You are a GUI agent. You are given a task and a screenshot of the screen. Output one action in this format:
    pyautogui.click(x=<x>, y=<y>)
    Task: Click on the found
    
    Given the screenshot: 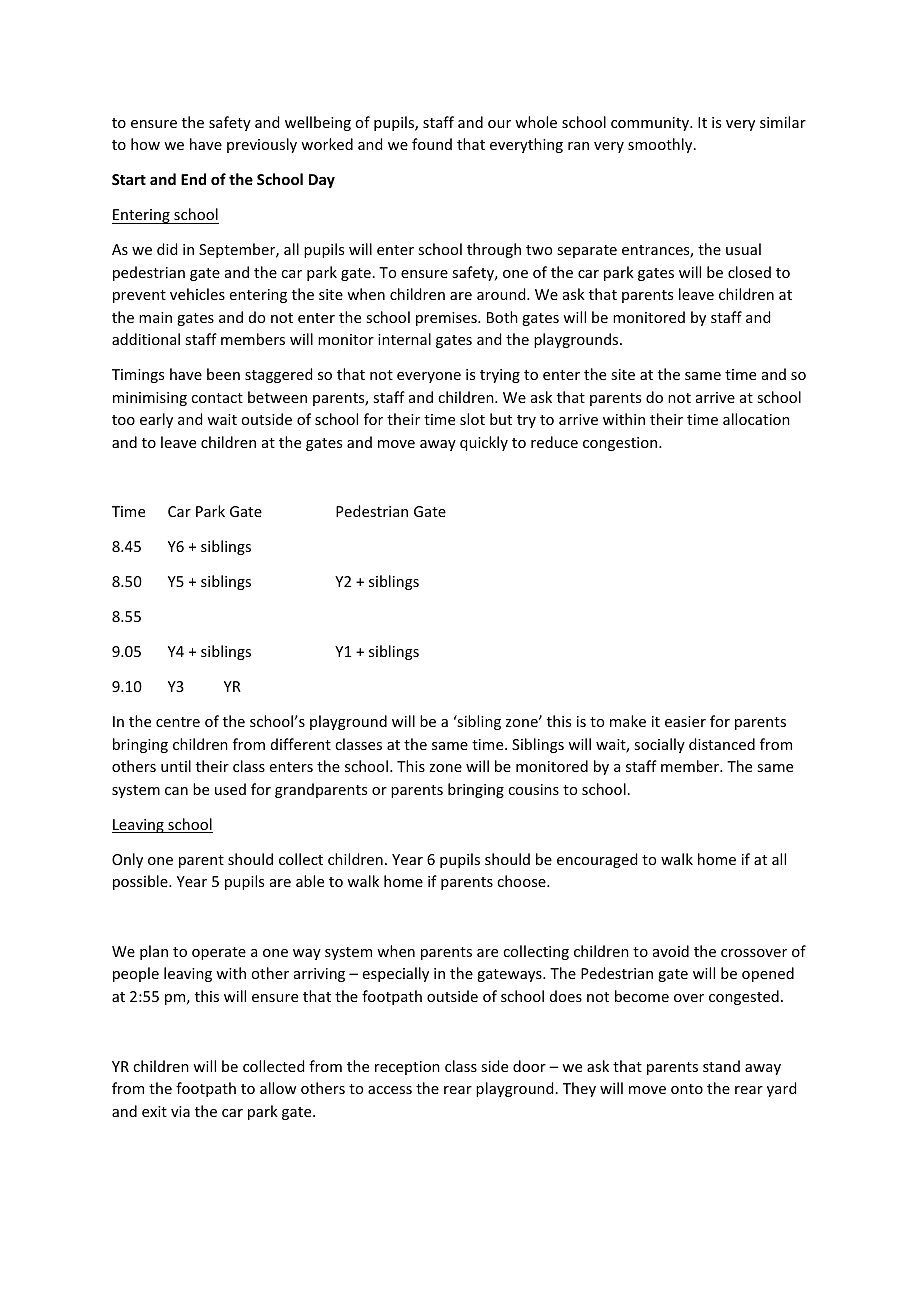 What is the action you would take?
    pyautogui.click(x=432, y=144)
